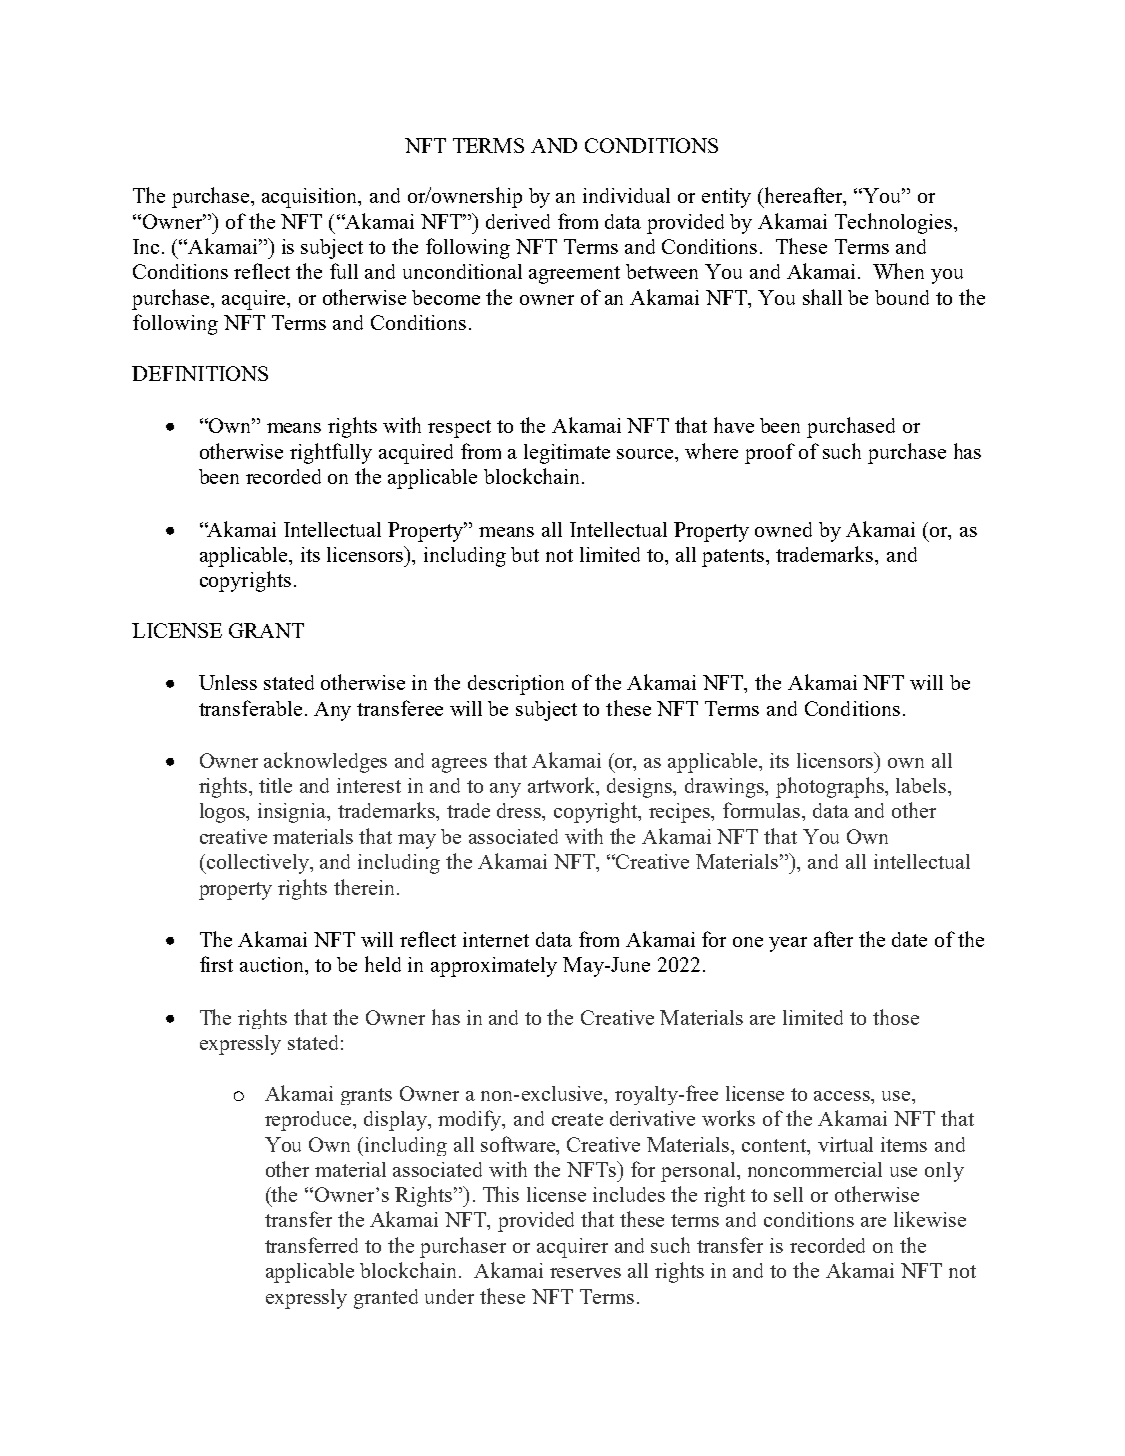 The image size is (1125, 1456). What do you see at coordinates (909, 939) in the screenshot?
I see `date` at bounding box center [909, 939].
